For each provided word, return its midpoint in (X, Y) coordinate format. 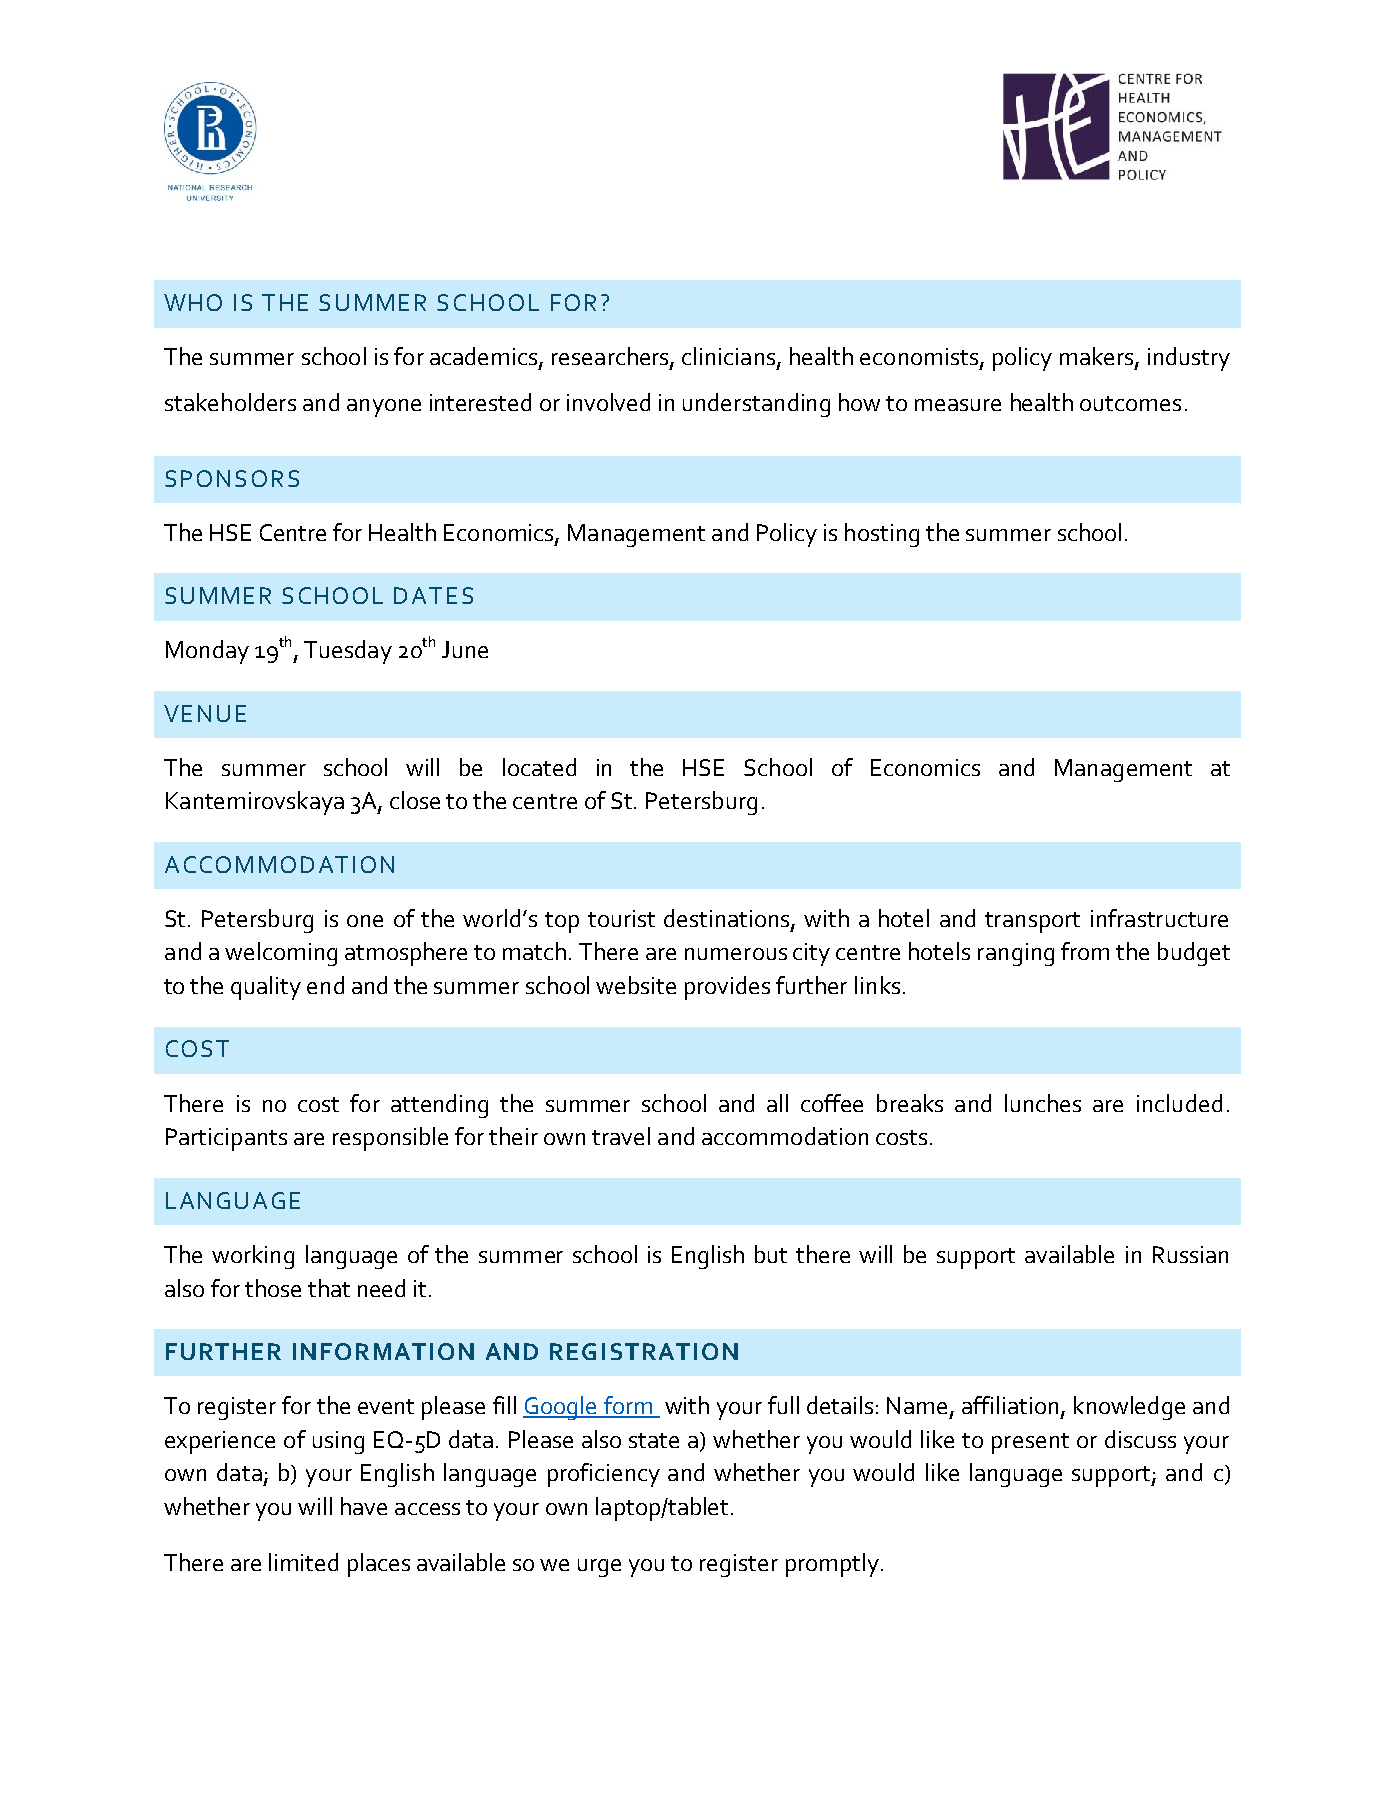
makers (1098, 357)
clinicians (730, 357)
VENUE (205, 713)
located (539, 767)
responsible (390, 1139)
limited (303, 1562)
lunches (1043, 1103)
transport (1032, 922)
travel (621, 1136)
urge (599, 1568)
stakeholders (230, 402)
